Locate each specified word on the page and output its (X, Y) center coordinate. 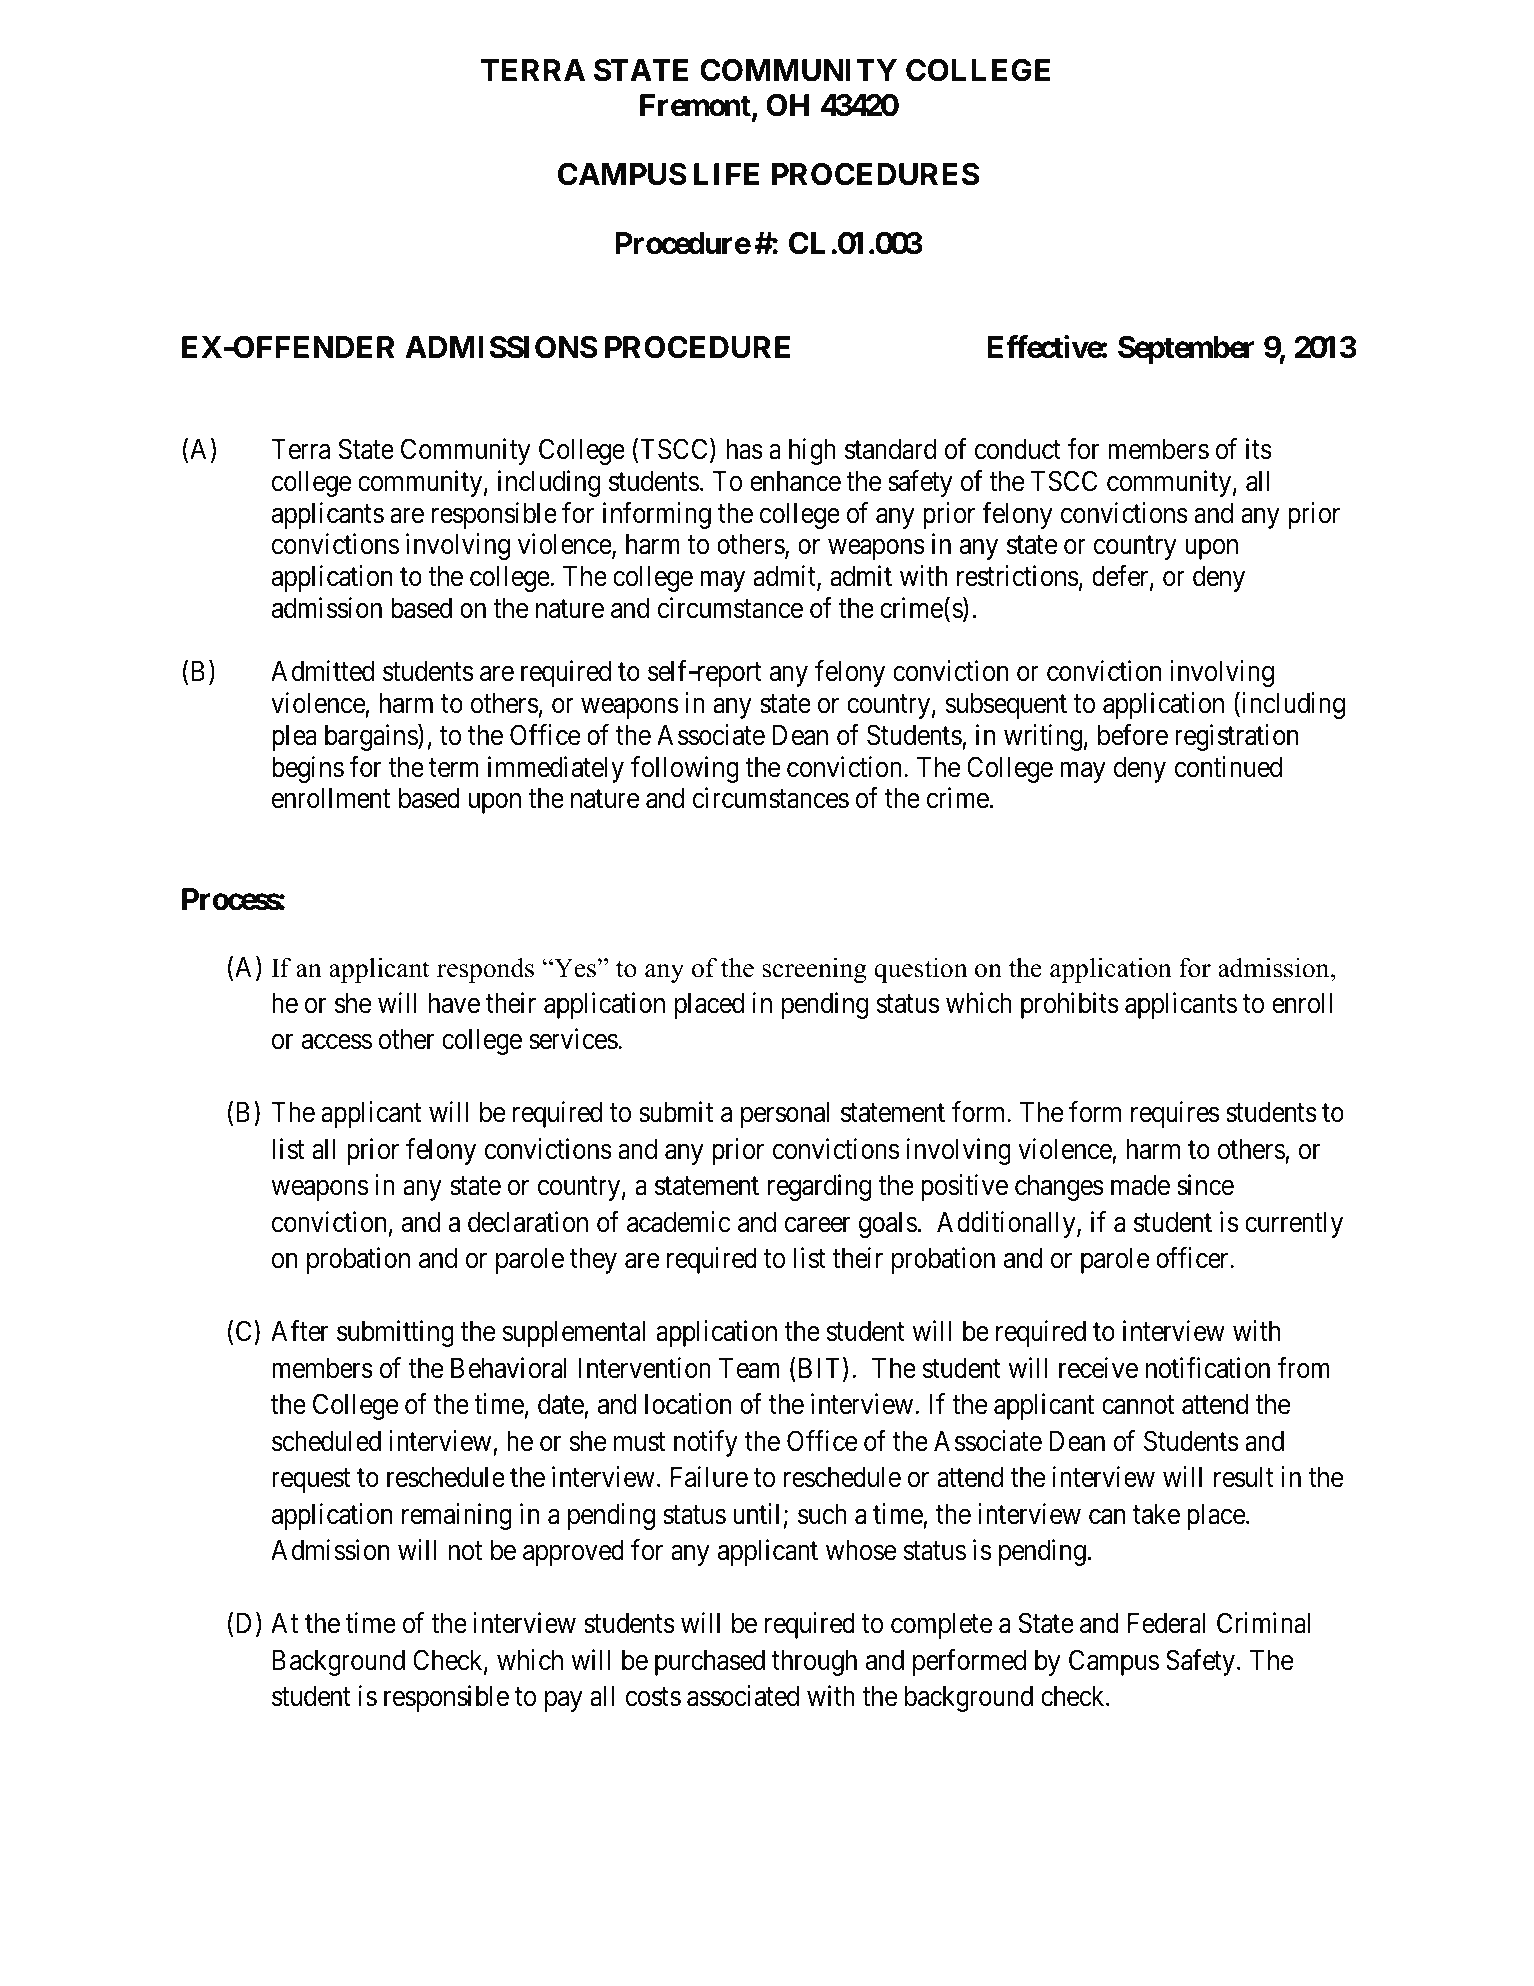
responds (485, 970)
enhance (795, 481)
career (817, 1225)
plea (294, 738)
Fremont (696, 106)
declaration (528, 1222)
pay (563, 1702)
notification (1208, 1368)
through (814, 1663)
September (1186, 350)
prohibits (1070, 1005)
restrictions (1018, 576)
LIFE (726, 174)
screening (814, 970)
